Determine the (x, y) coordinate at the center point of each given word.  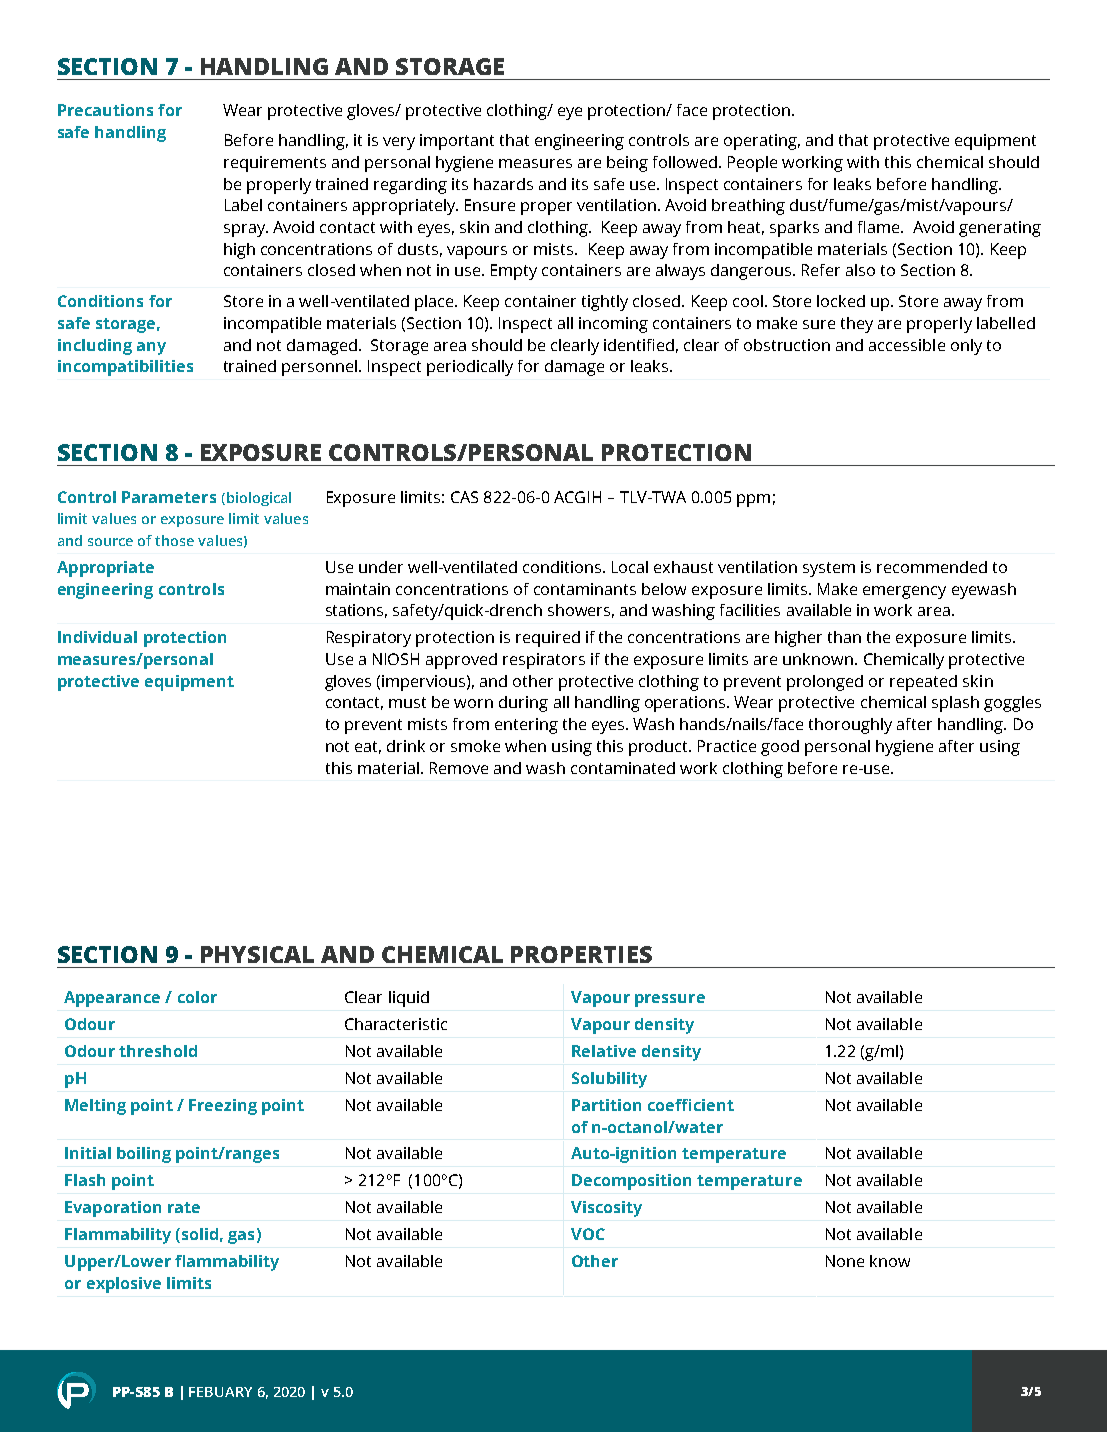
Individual (97, 637)
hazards (503, 184)
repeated (923, 683)
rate (184, 1207)
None (845, 1261)
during (523, 704)
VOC (588, 1234)
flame (880, 227)
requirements (275, 164)
